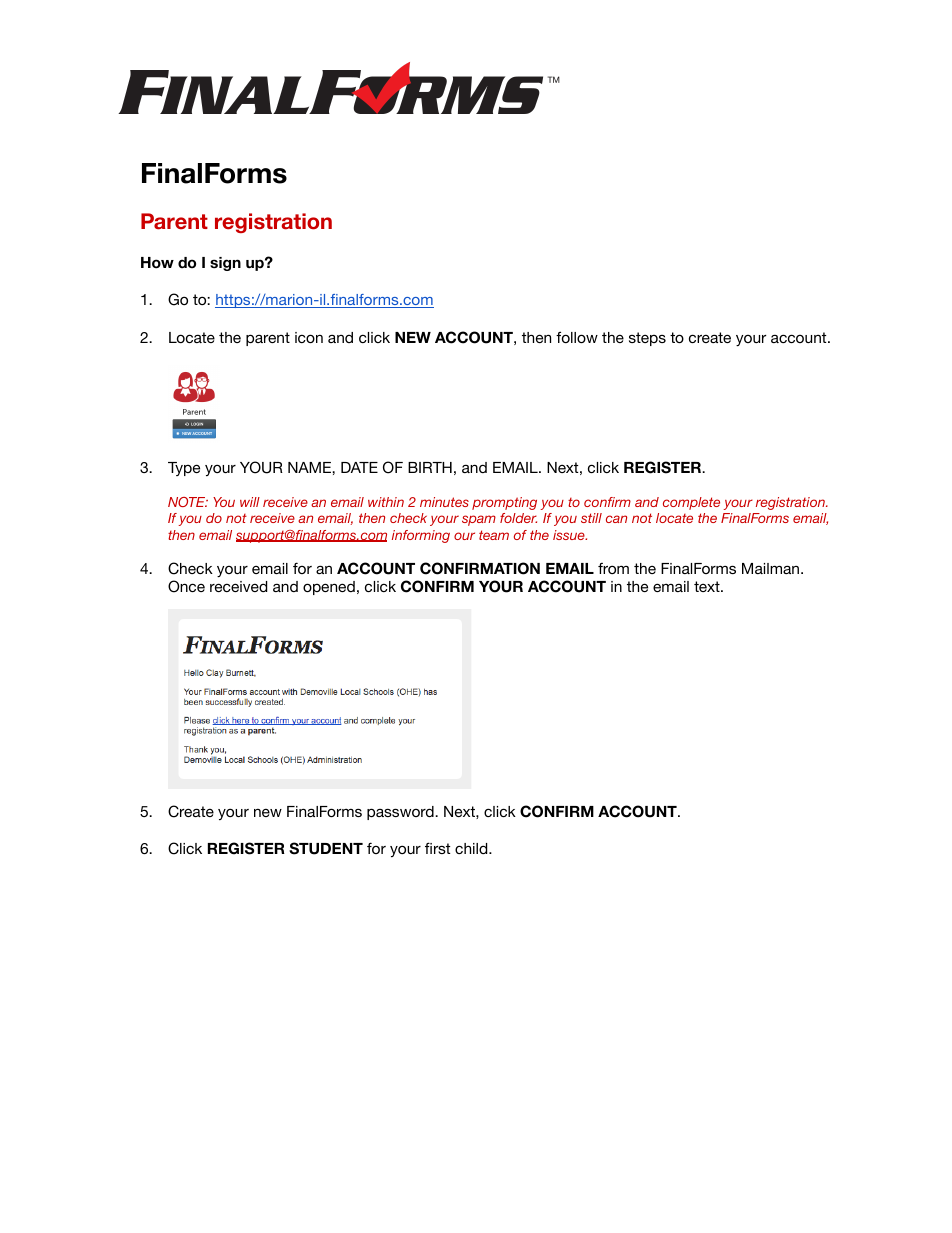 Image resolution: width=952 pixels, height=1233 pixels. Describe the element at coordinates (430, 467) in the screenshot. I see `BIRTH` at that location.
